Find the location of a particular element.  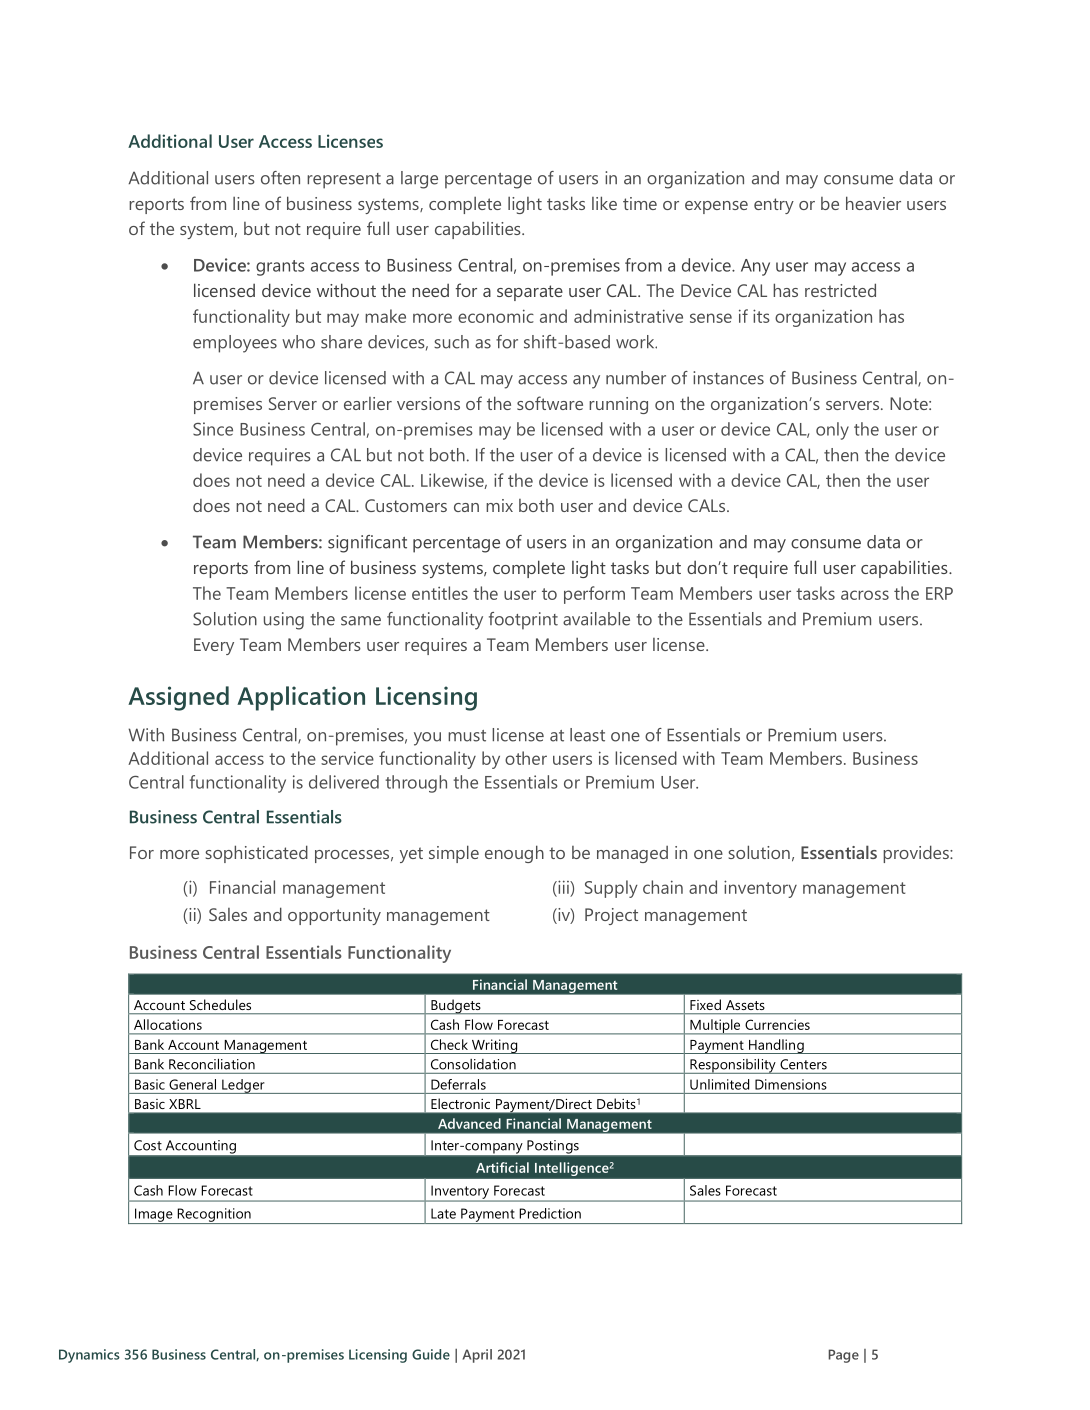

other is located at coordinates (526, 758).
